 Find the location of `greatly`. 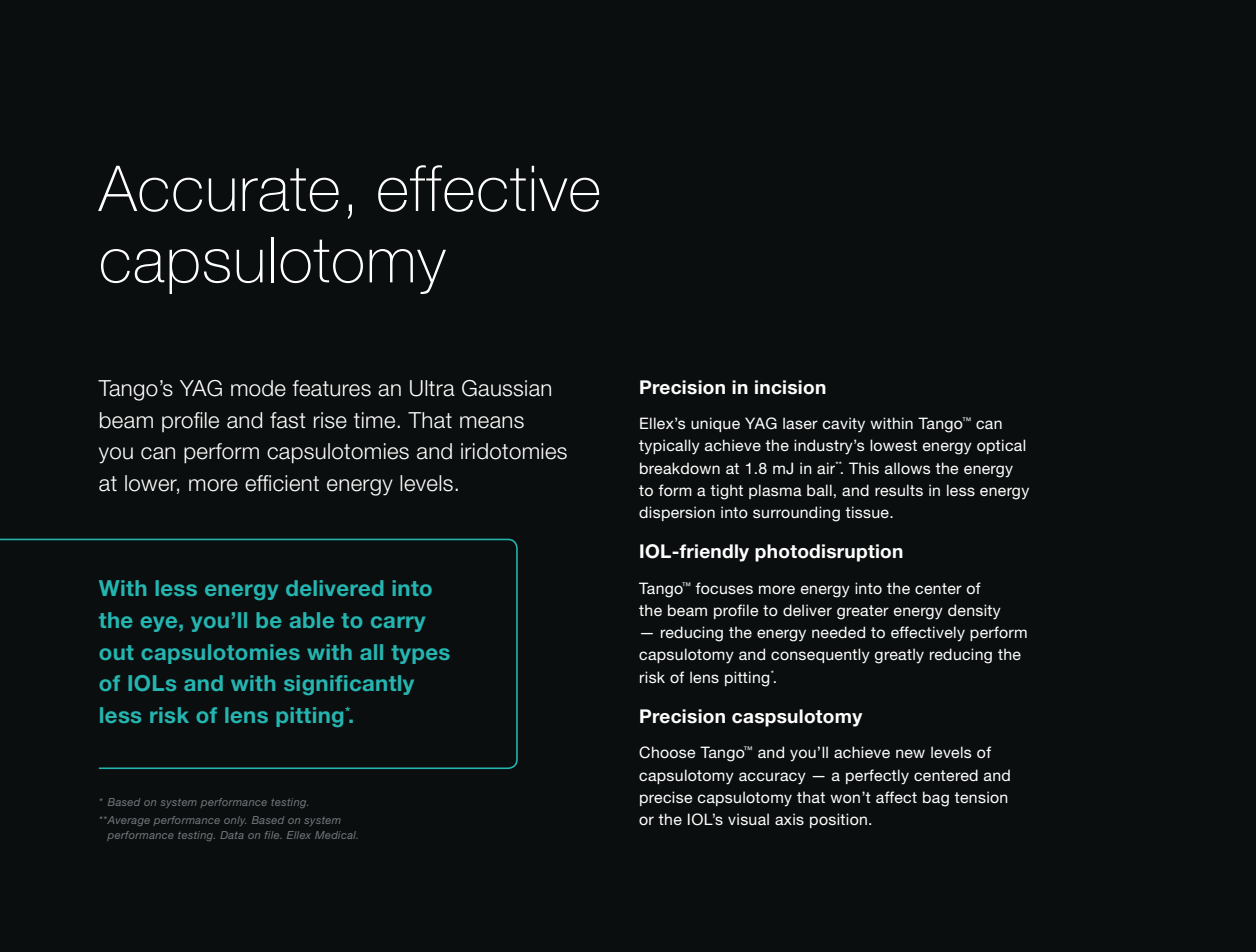

greatly is located at coordinates (899, 656).
